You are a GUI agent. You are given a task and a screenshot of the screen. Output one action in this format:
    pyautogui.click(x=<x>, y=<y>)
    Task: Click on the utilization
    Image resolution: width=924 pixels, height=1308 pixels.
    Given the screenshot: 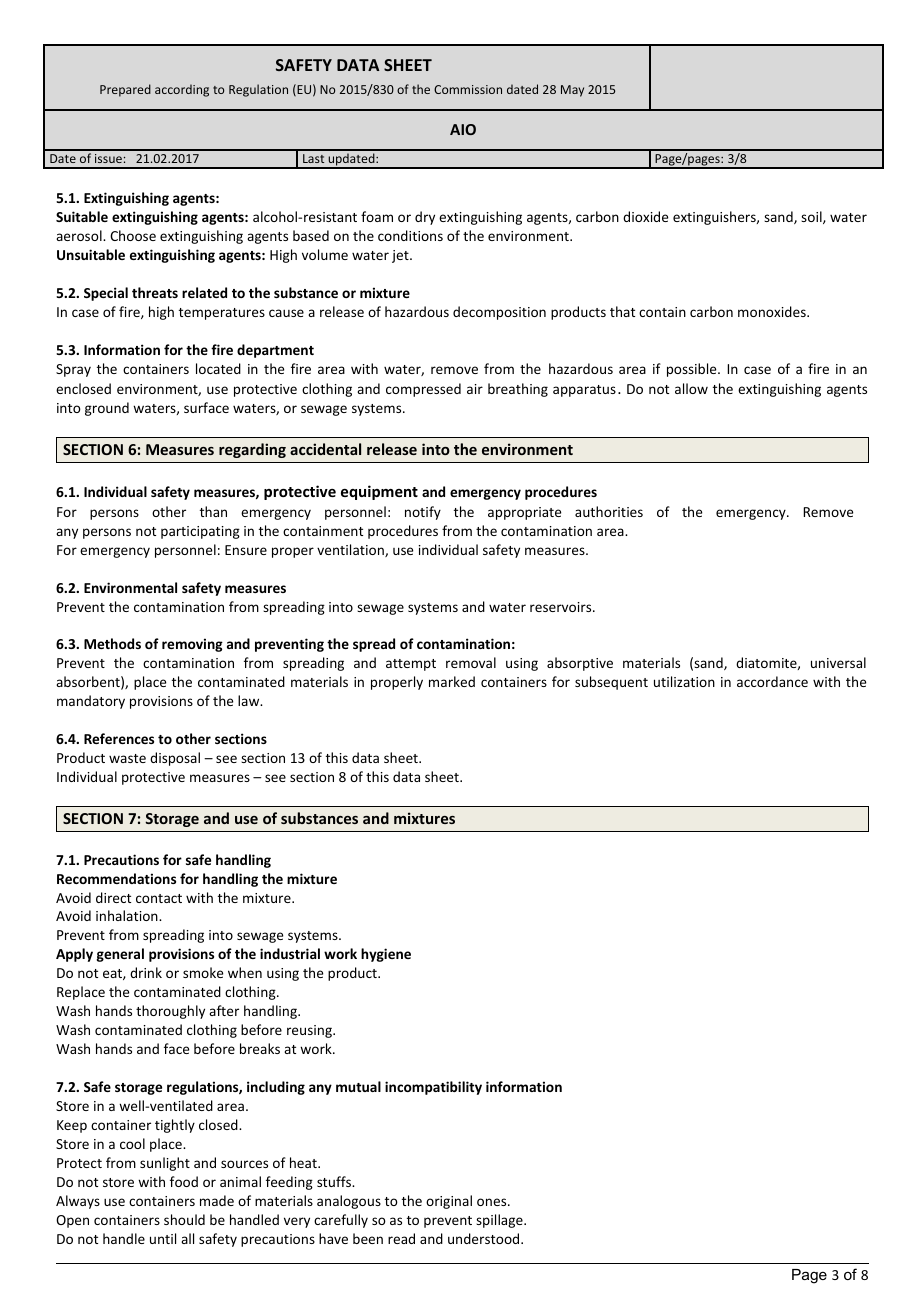 What is the action you would take?
    pyautogui.click(x=684, y=681)
